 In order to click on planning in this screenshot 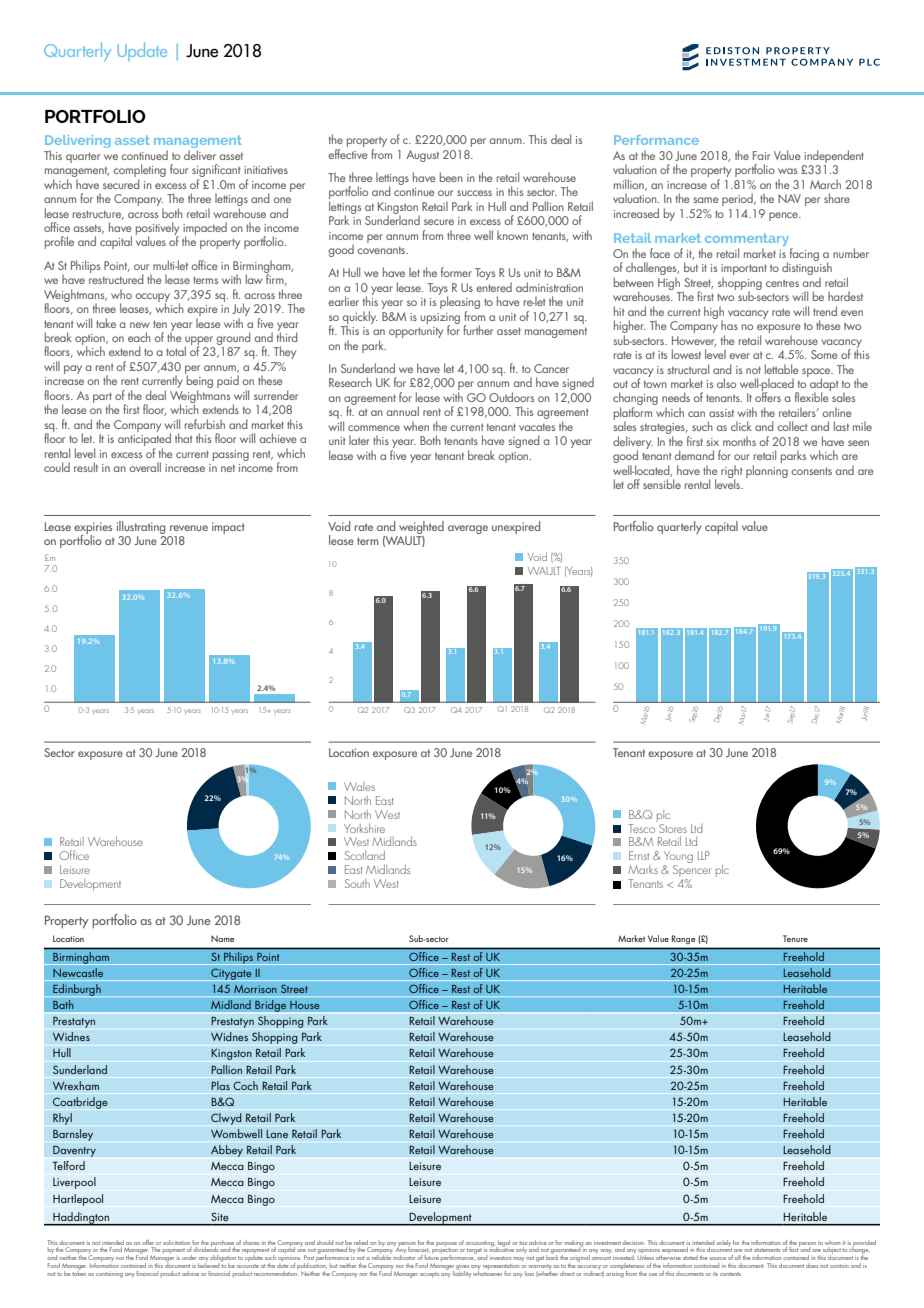, I will do `click(767, 471)`.
